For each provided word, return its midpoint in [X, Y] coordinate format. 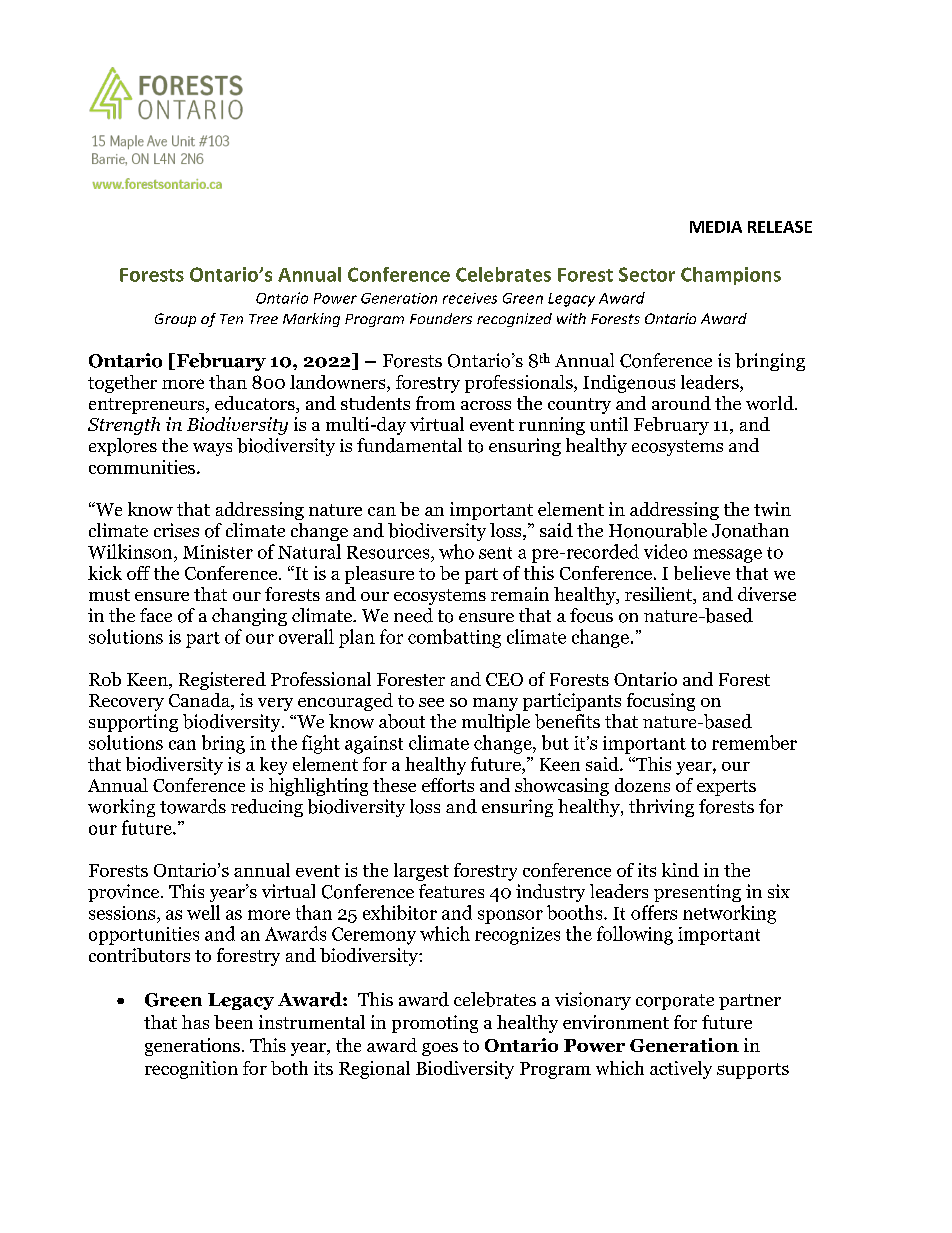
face [156, 615]
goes [440, 1049]
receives [470, 298]
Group [175, 320]
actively [681, 1070]
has [195, 1022]
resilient [660, 595]
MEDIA [716, 227]
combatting [454, 638]
